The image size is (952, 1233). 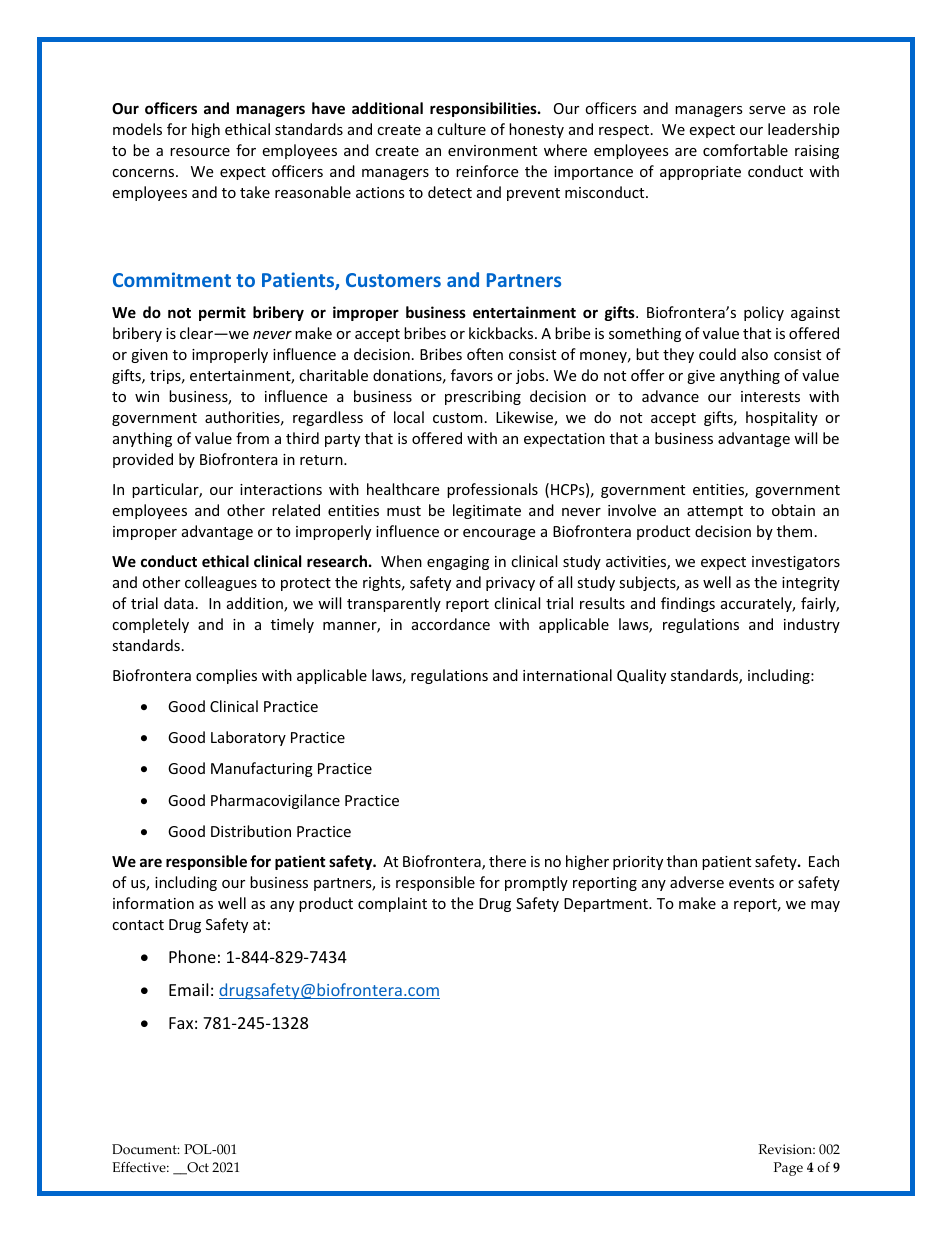 I want to click on than, so click(x=682, y=861).
